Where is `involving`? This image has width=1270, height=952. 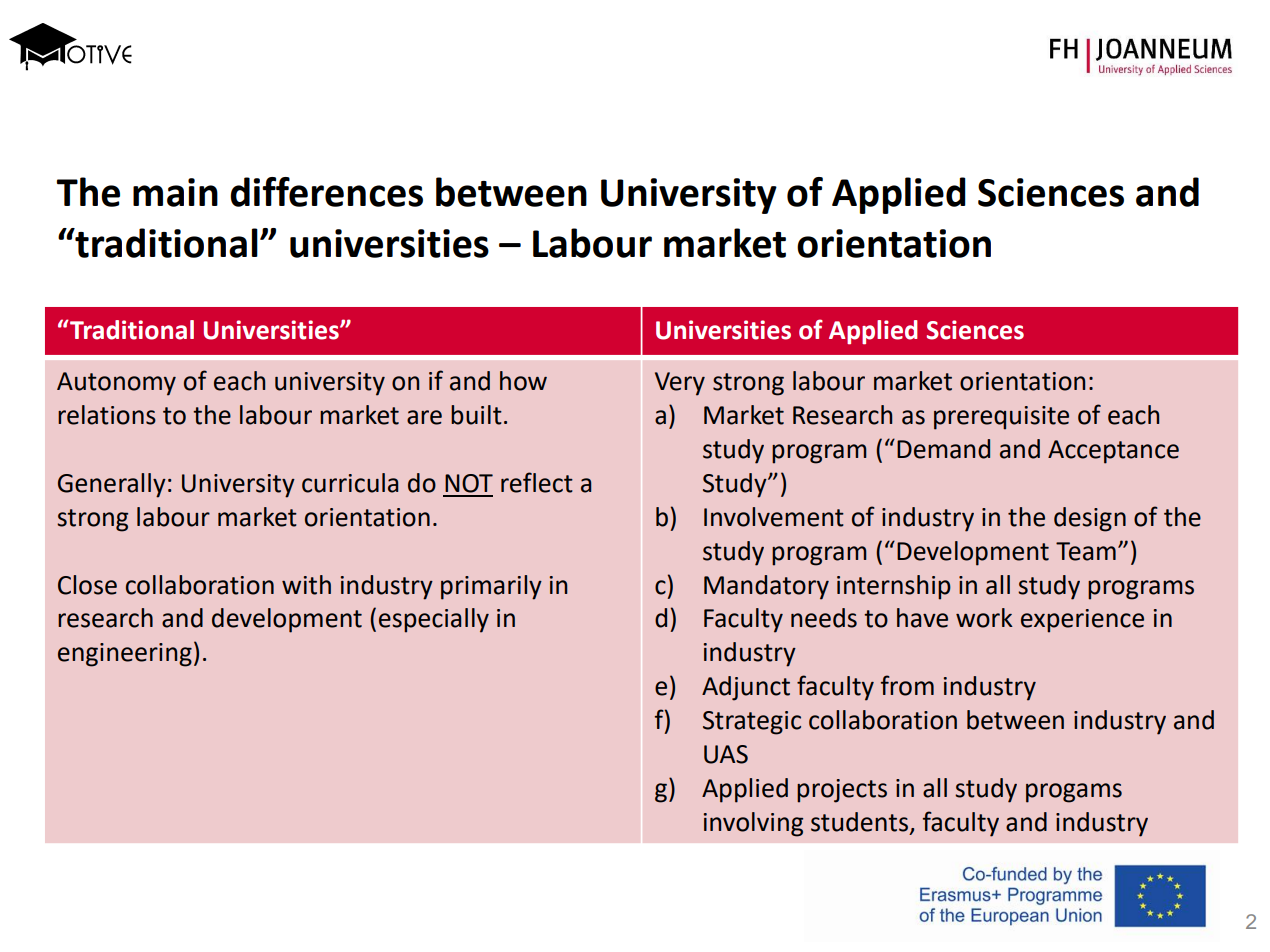
involving is located at coordinates (753, 824).
